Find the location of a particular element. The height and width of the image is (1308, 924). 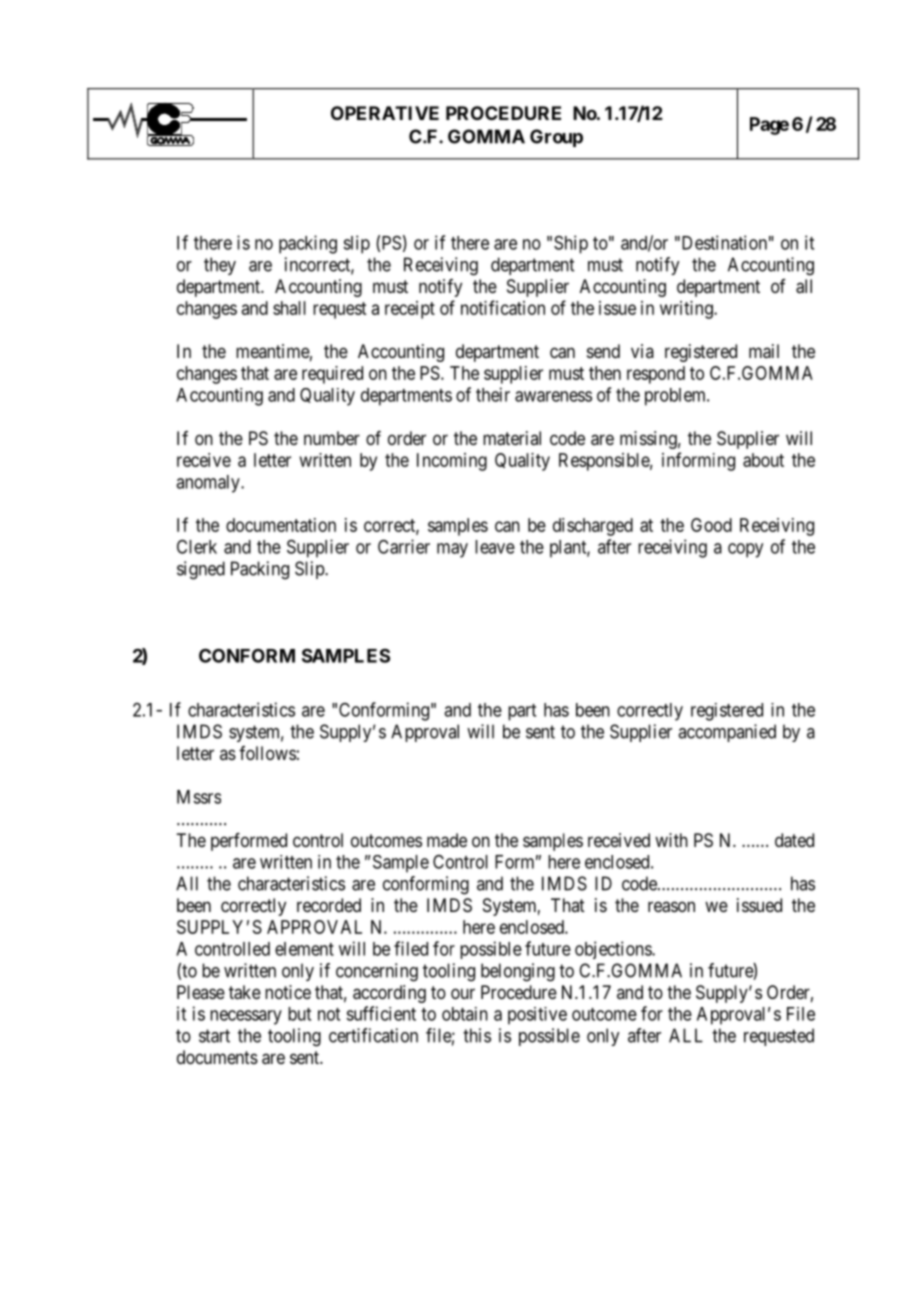

Incoming is located at coordinates (452, 462).
